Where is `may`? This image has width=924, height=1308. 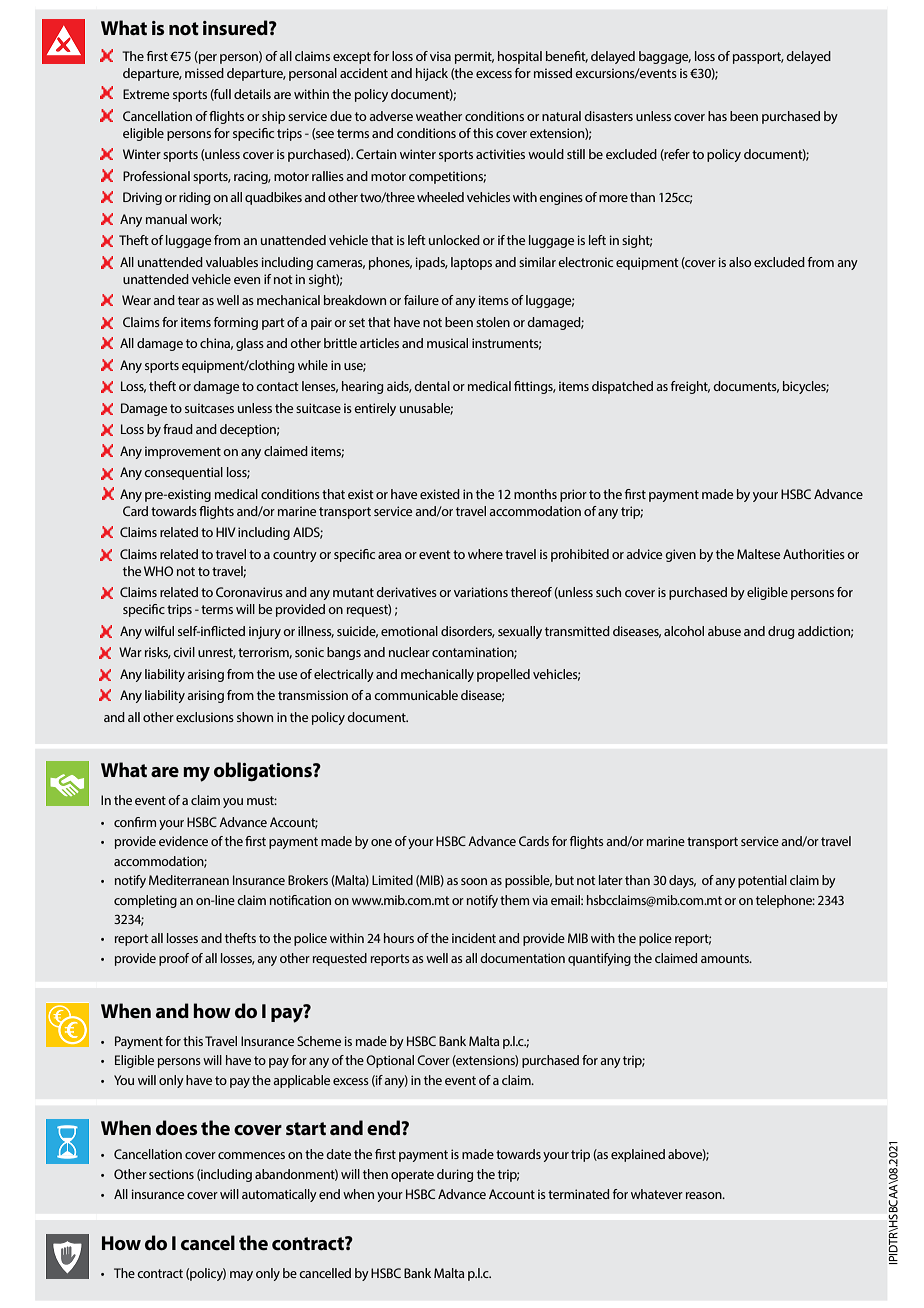 may is located at coordinates (241, 1276).
